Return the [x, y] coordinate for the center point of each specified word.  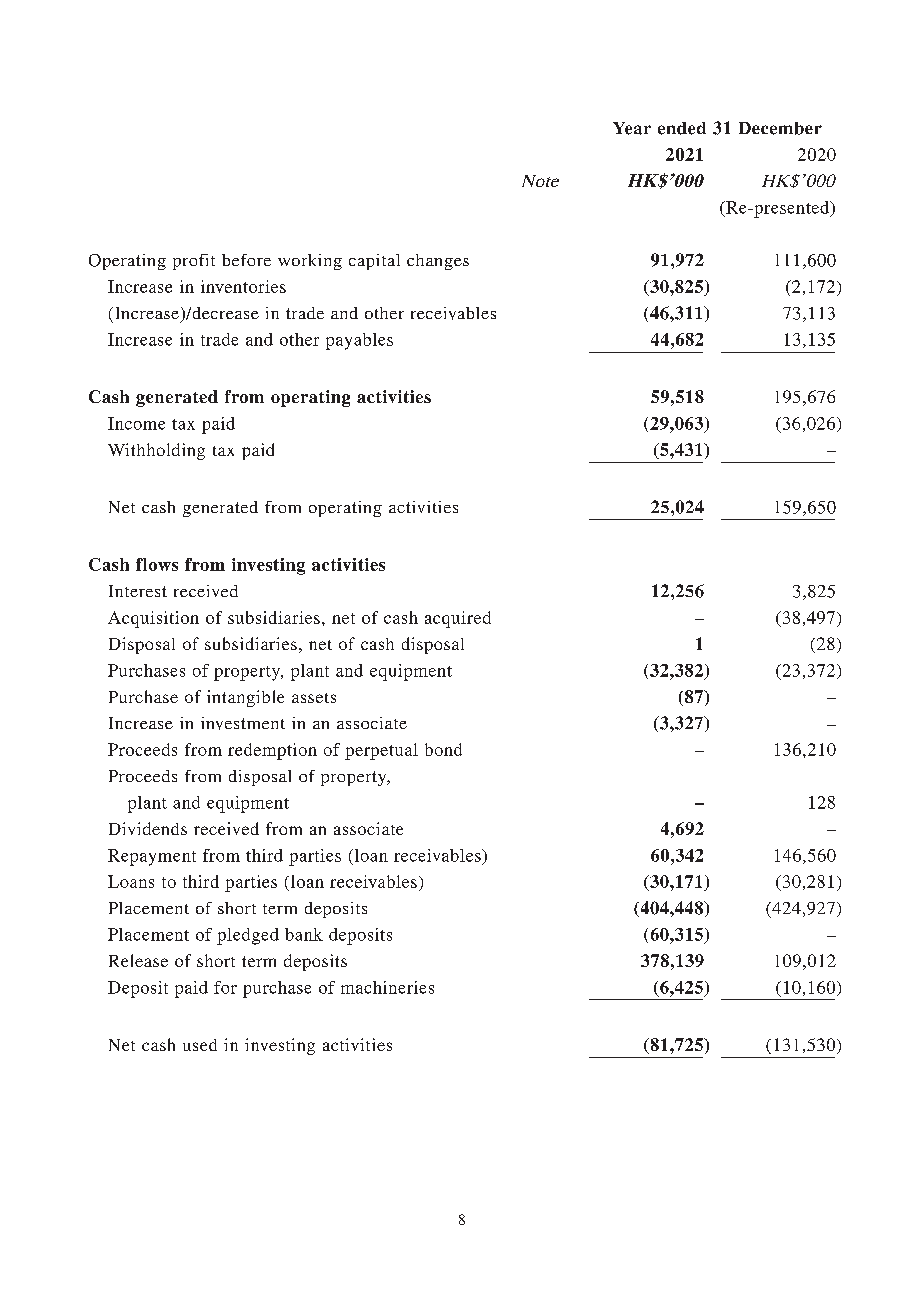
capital [374, 262]
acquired [458, 619]
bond [443, 749]
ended [682, 128]
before [246, 260]
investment [243, 723]
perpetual [381, 751]
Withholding [156, 451]
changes [438, 262]
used [200, 1045]
